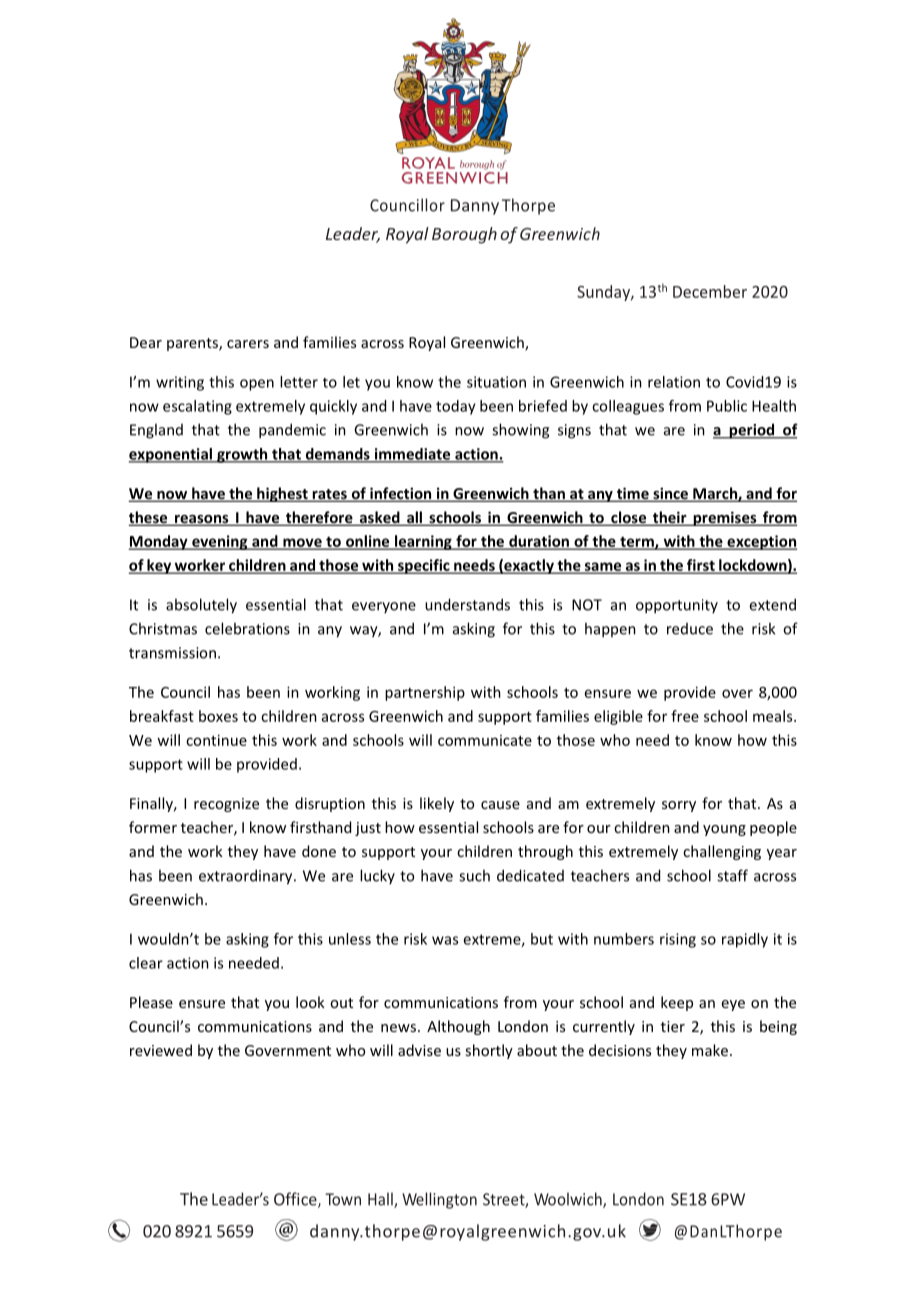 This screenshot has height=1307, width=924. What do you see at coordinates (710, 1050) in the screenshot?
I see `make` at bounding box center [710, 1050].
